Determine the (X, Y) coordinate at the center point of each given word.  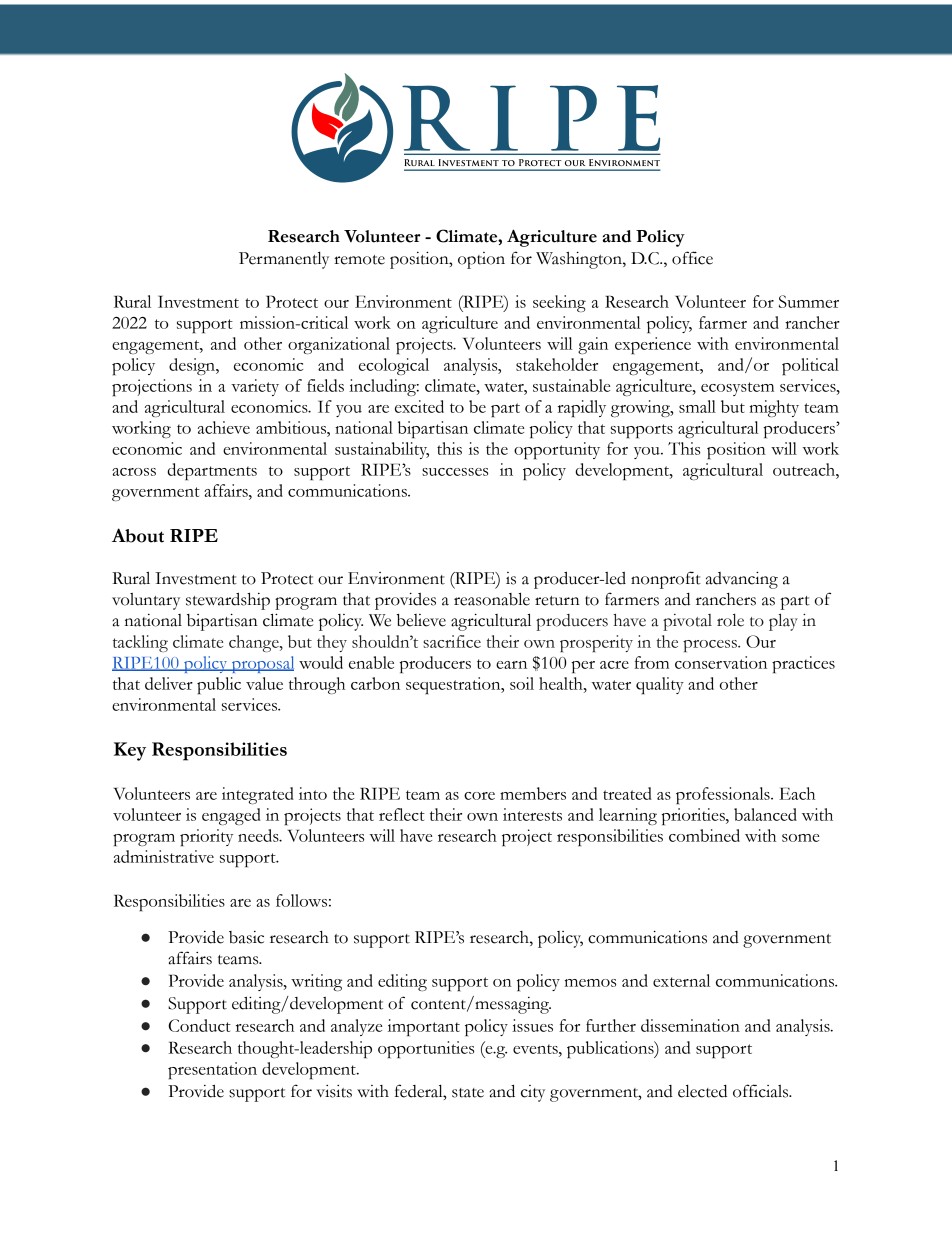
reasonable (492, 599)
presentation (212, 1070)
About (138, 535)
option (481, 260)
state (468, 1093)
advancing (742, 580)
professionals (724, 795)
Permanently (284, 260)
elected (702, 1091)
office (692, 258)
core (479, 796)
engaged (231, 816)
